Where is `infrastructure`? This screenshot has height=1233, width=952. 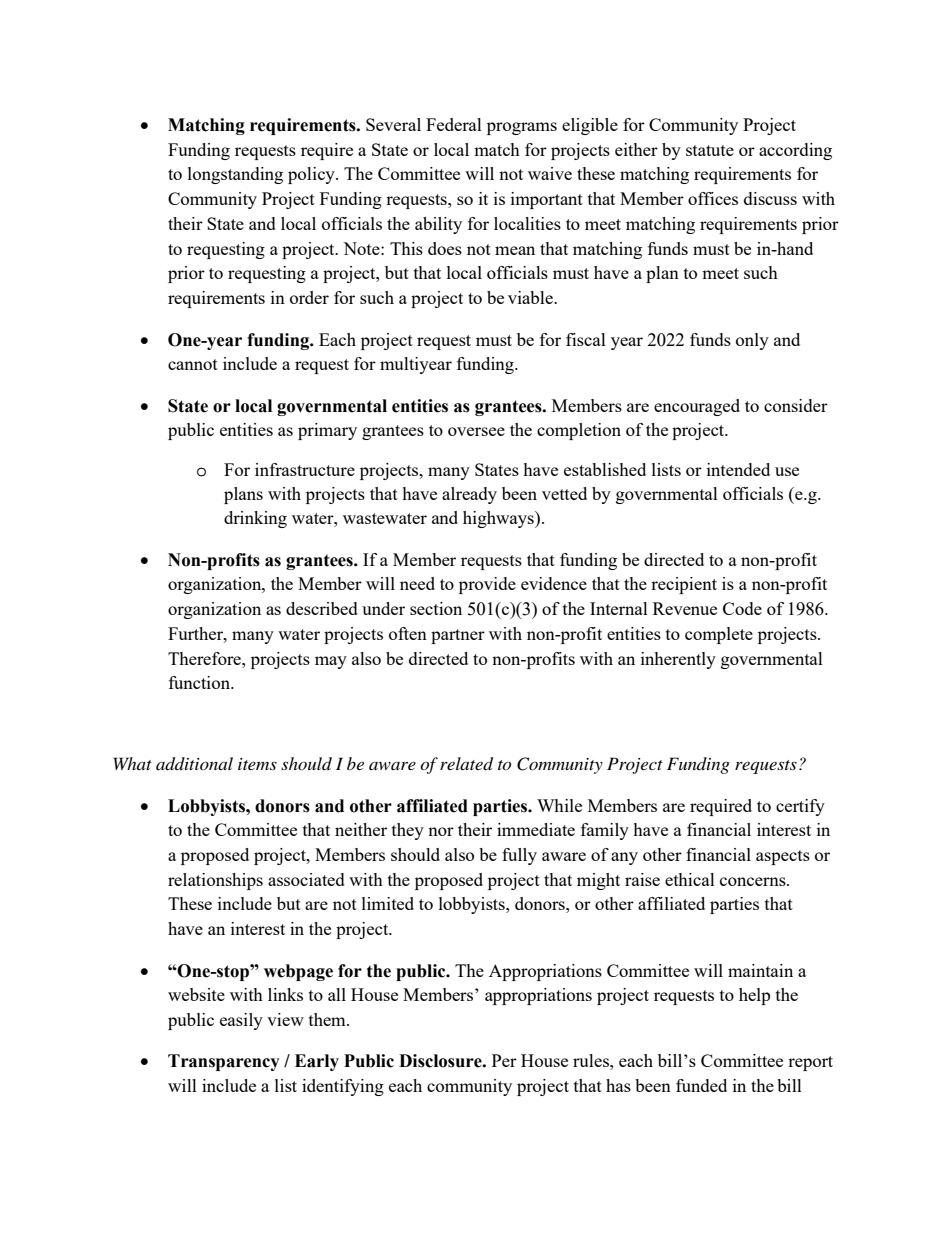 infrastructure is located at coordinates (305, 469).
